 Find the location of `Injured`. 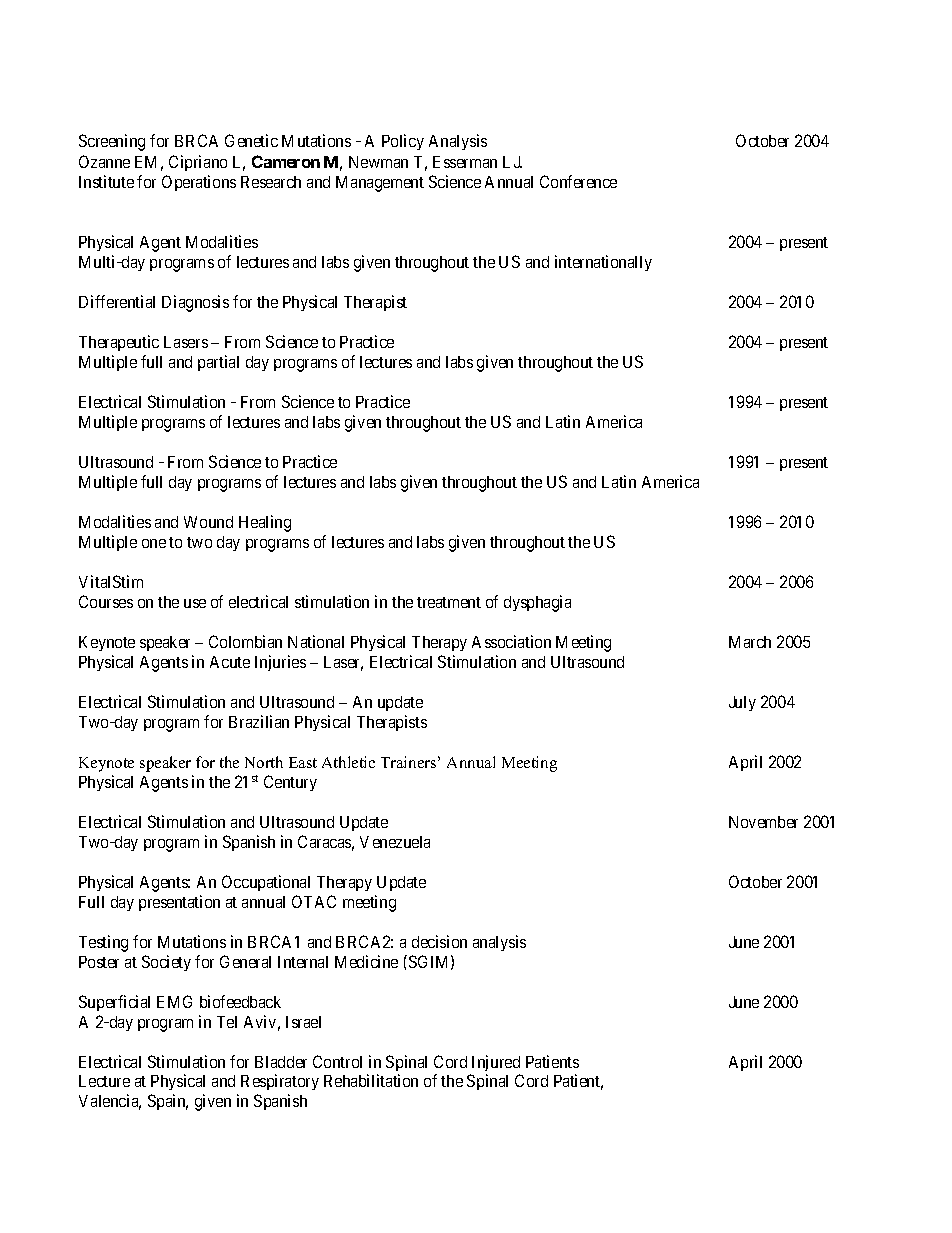

Injured is located at coordinates (496, 1063).
